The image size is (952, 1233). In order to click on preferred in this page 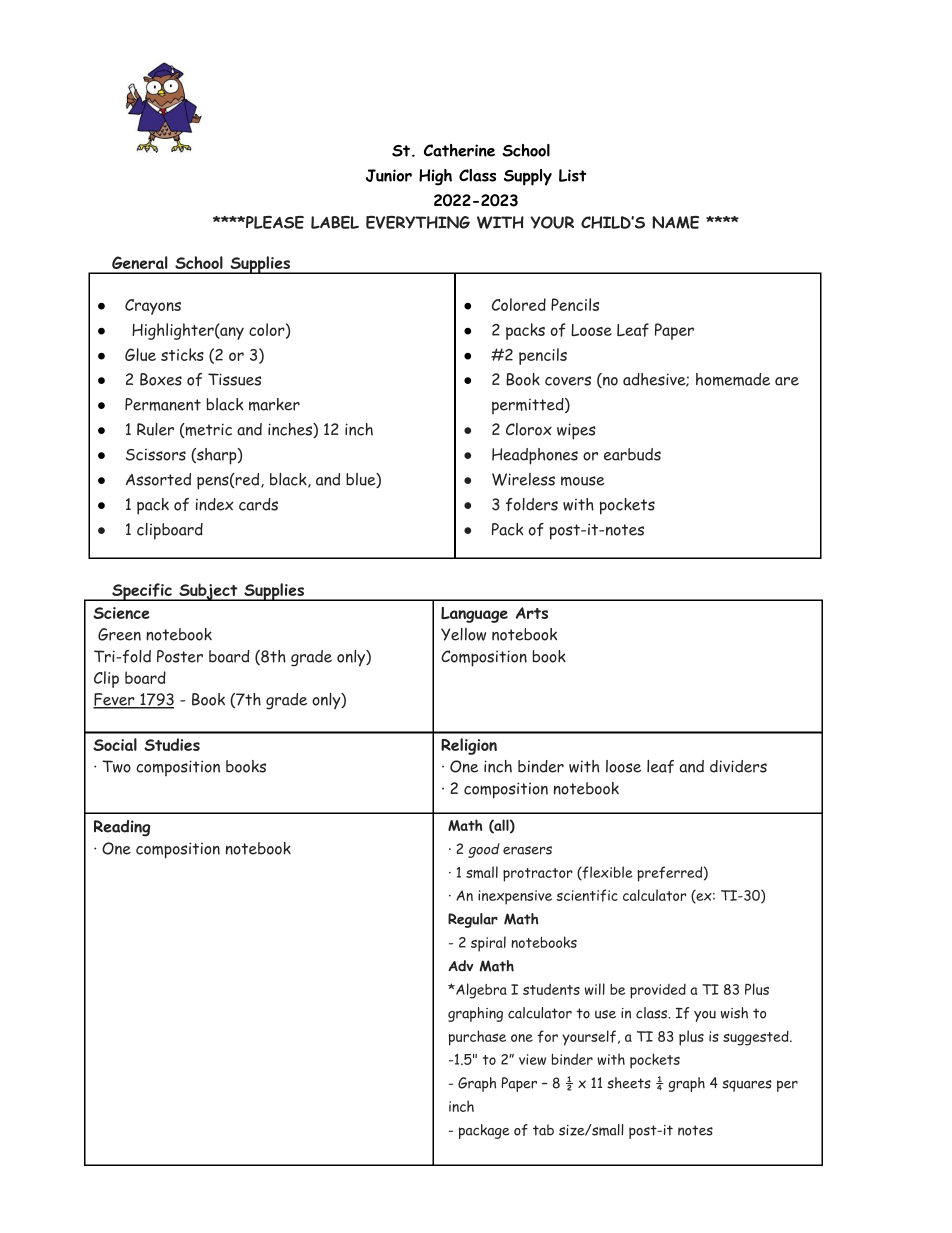, I will do `click(669, 874)`.
